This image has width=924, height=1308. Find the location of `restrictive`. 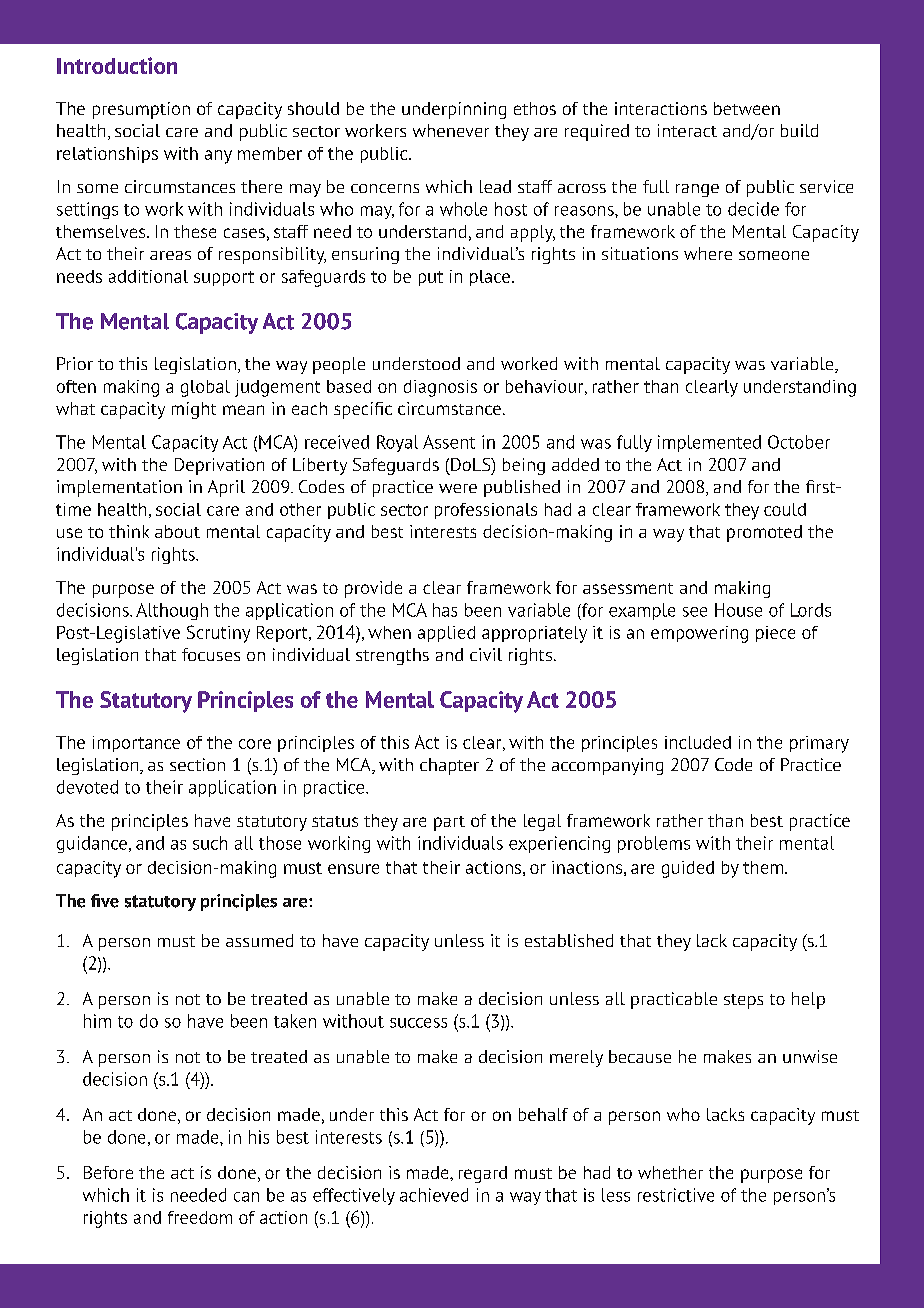

restrictive is located at coordinates (676, 1195).
